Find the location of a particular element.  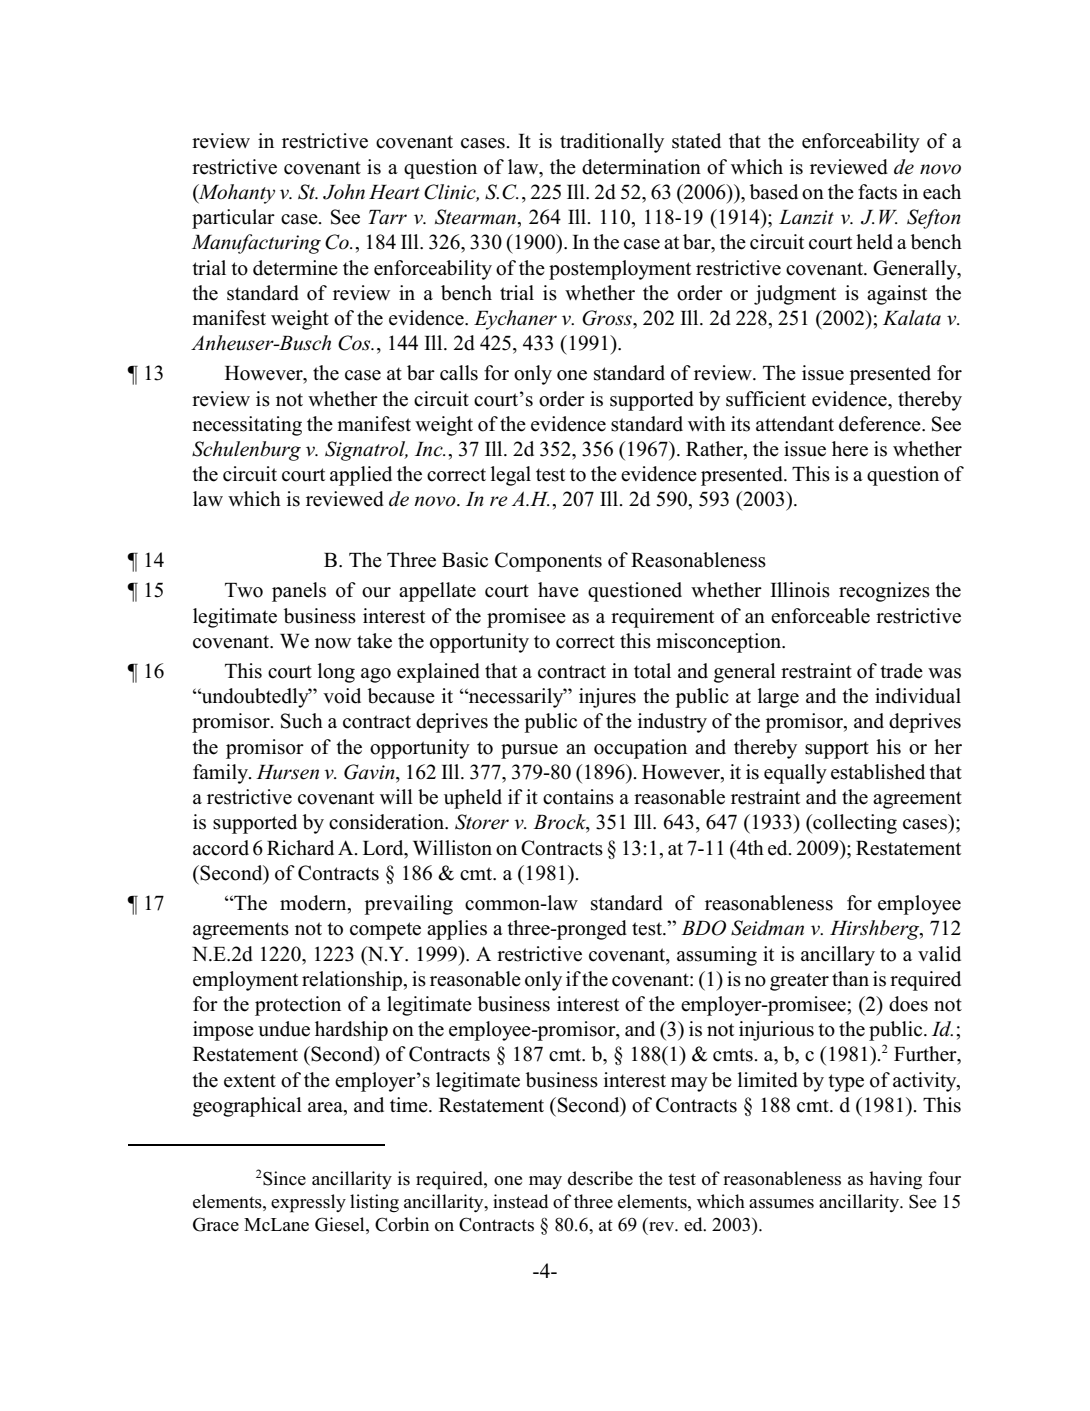

injures is located at coordinates (607, 698).
